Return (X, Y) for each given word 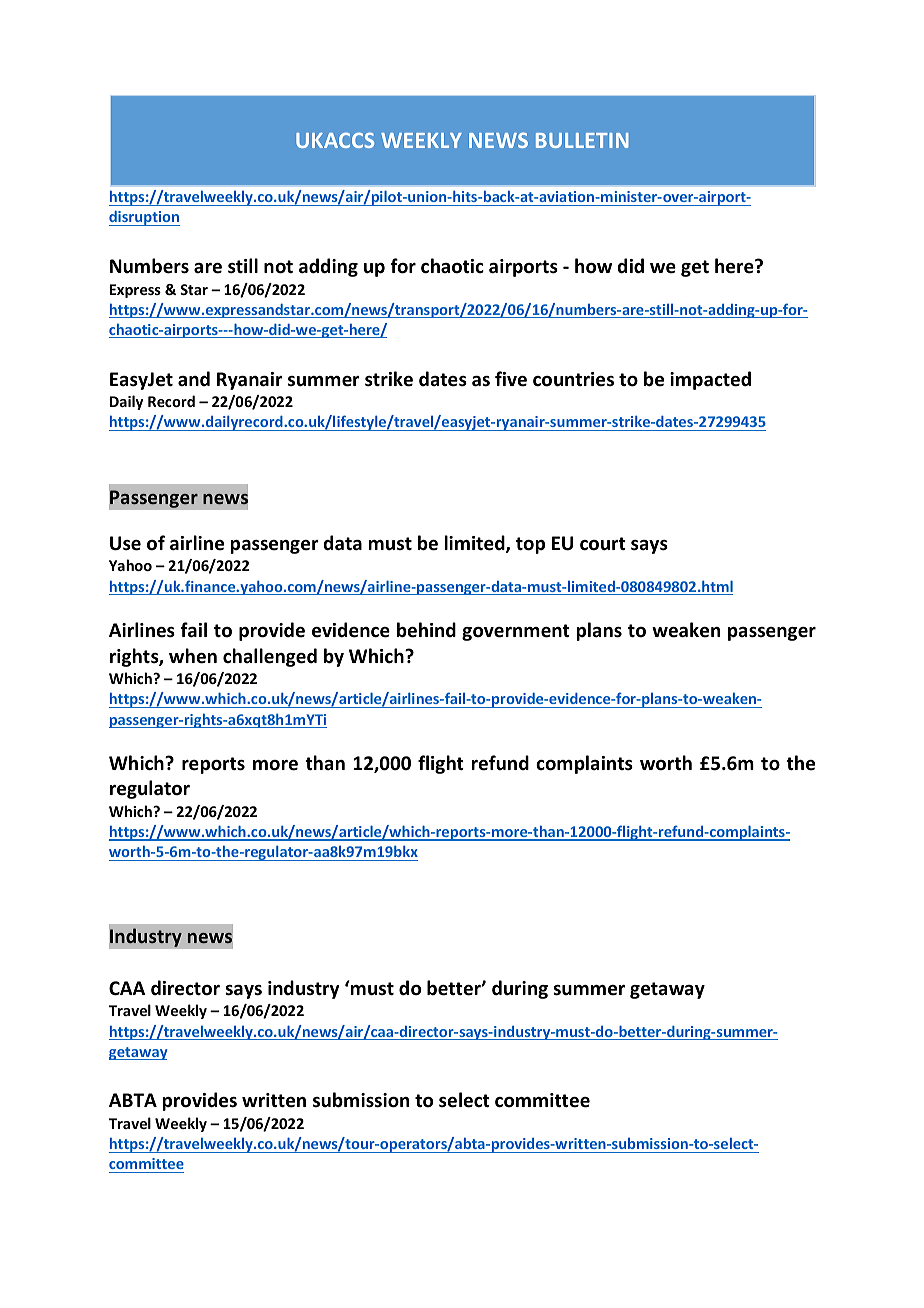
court (603, 544)
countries (573, 379)
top (530, 545)
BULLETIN (582, 140)
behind (426, 630)
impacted (710, 380)
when (193, 656)
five (511, 379)
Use (125, 543)
